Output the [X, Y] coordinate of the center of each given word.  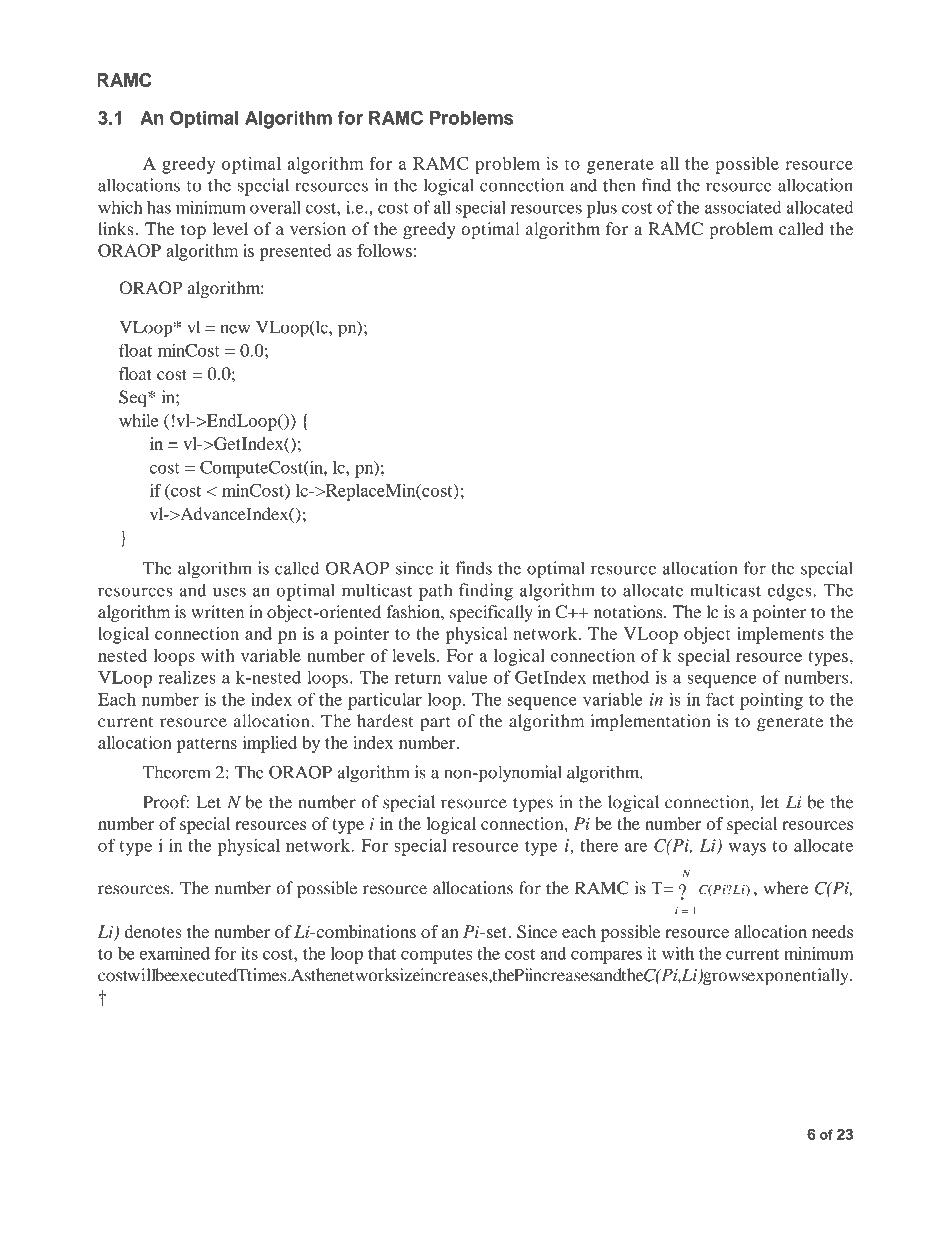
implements [780, 635]
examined [175, 953]
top [193, 231]
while [138, 420]
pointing [771, 701]
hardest [385, 721]
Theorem [177, 772]
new [235, 329]
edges [791, 592]
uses [229, 592]
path [436, 592]
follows [384, 250]
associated [743, 207]
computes [436, 956]
